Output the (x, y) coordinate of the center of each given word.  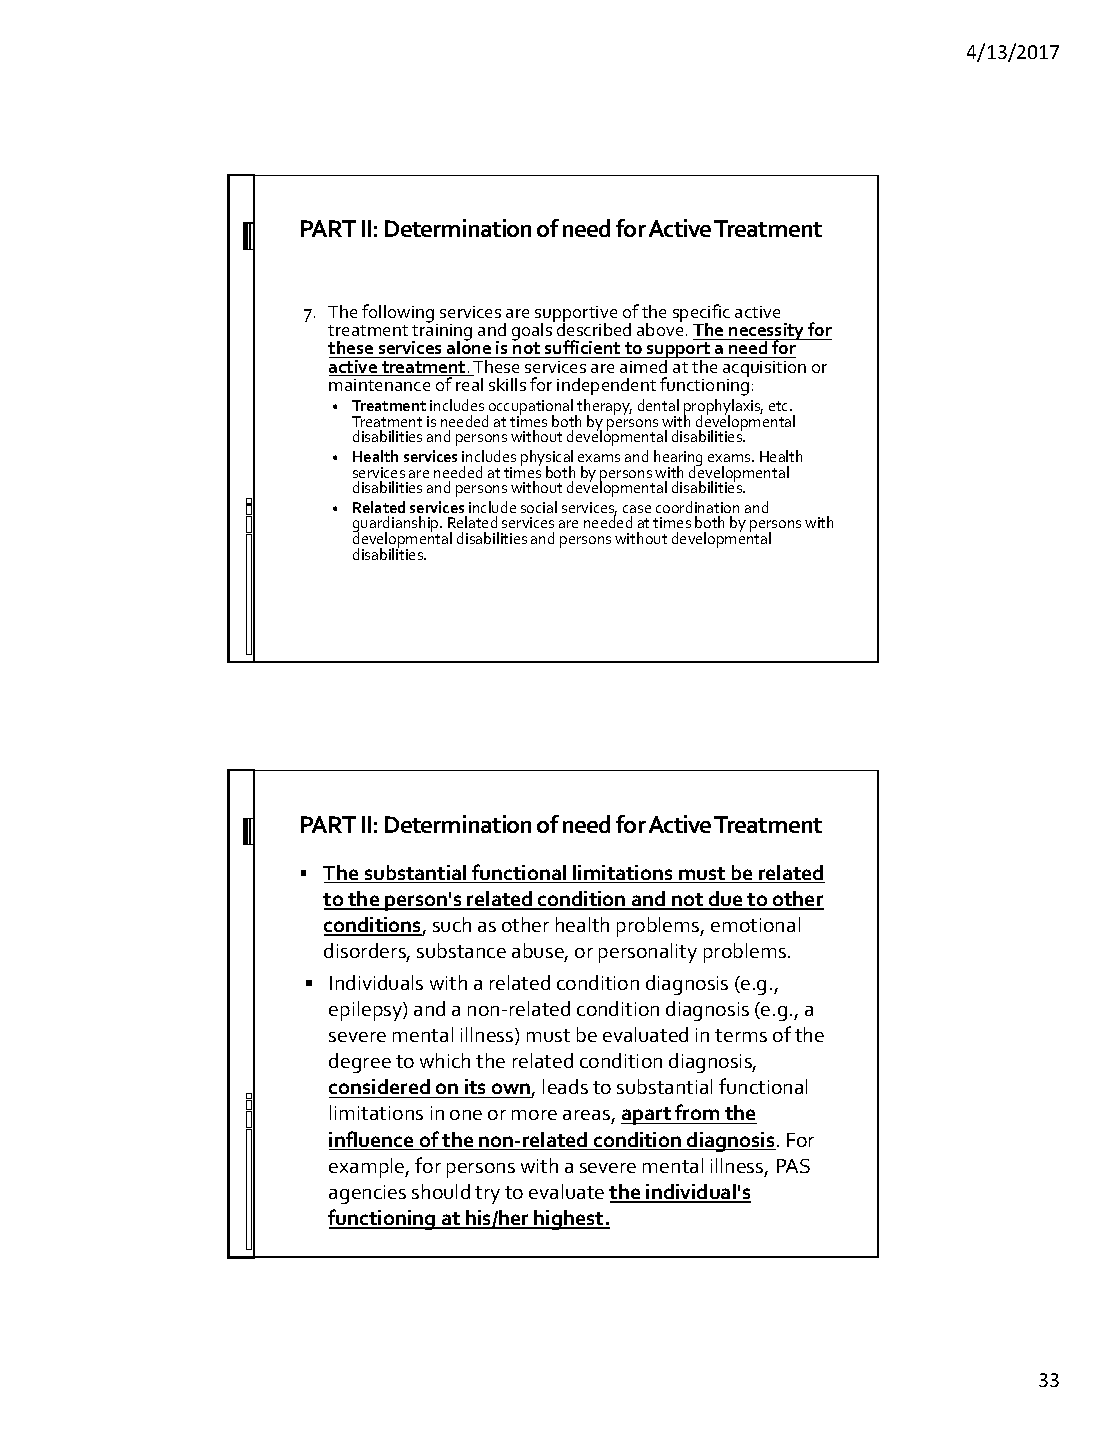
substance (461, 950)
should (441, 1191)
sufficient (583, 349)
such (452, 924)
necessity (767, 333)
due (726, 900)
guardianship (397, 525)
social (539, 507)
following (399, 315)
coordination (697, 507)
